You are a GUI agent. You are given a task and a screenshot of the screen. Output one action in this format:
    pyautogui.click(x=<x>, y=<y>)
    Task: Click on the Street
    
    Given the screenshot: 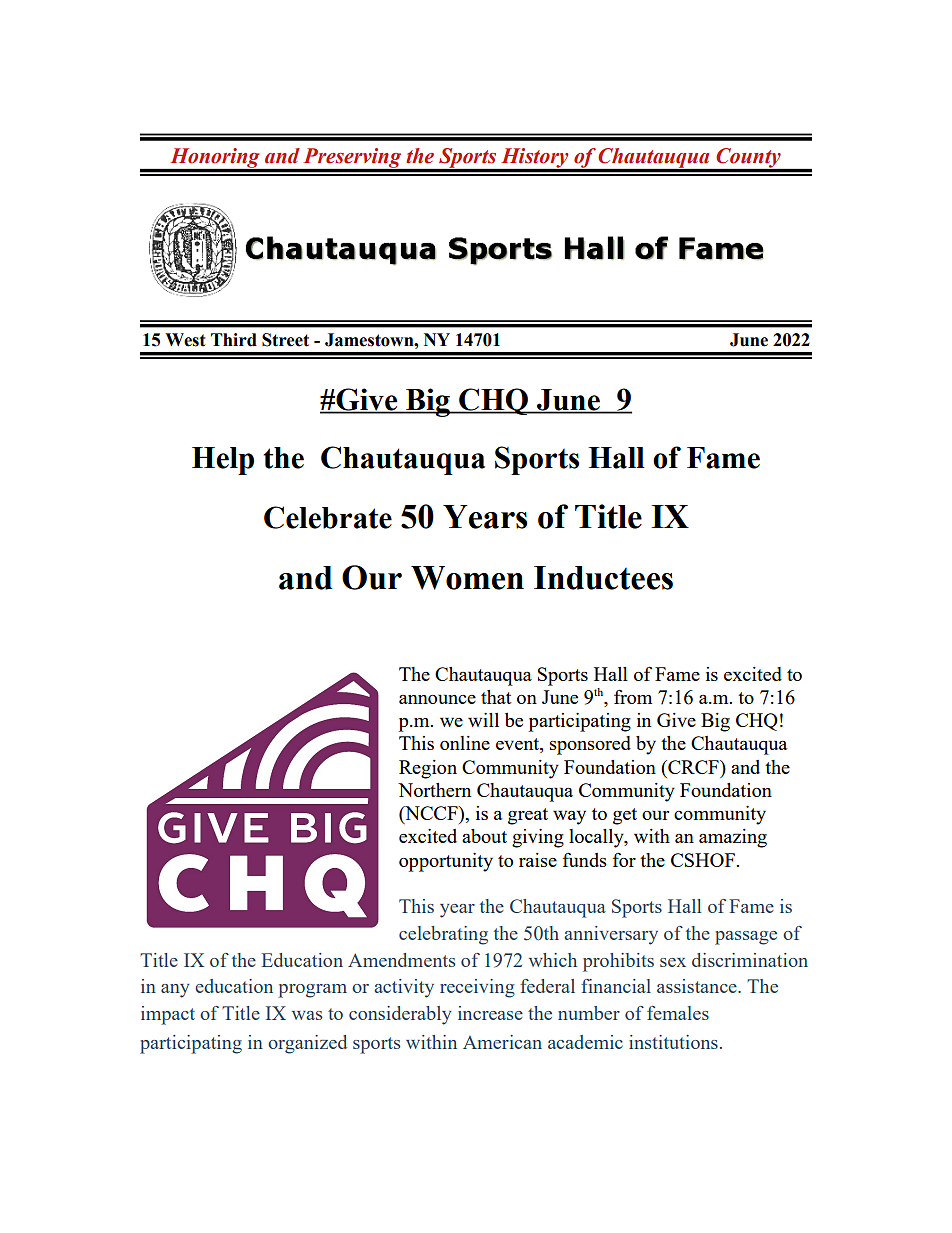 What is the action you would take?
    pyautogui.click(x=285, y=340)
